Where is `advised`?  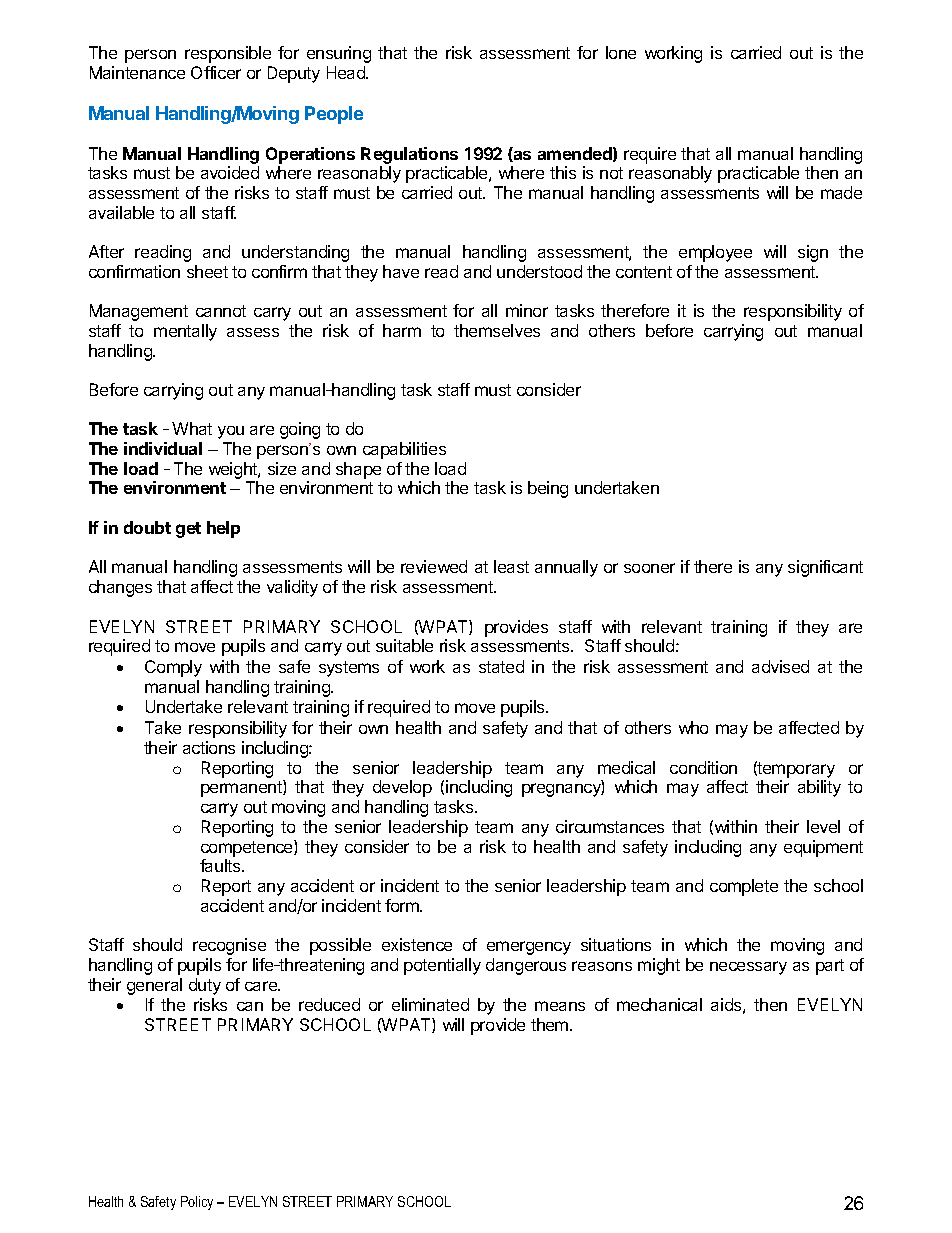
advised is located at coordinates (780, 666).
